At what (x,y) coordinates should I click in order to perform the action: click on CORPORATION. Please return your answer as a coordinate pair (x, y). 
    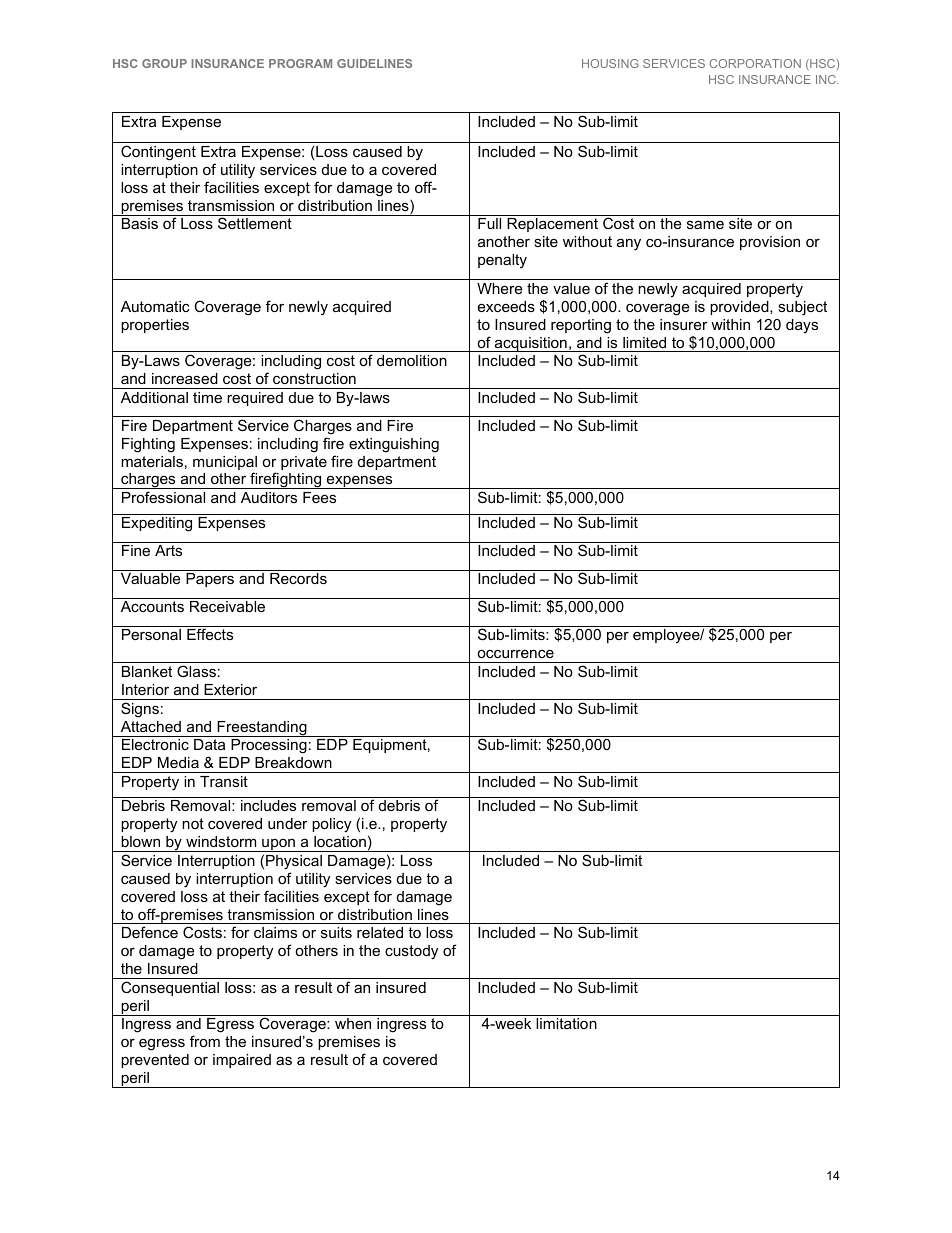
    Looking at the image, I should click on (755, 63).
